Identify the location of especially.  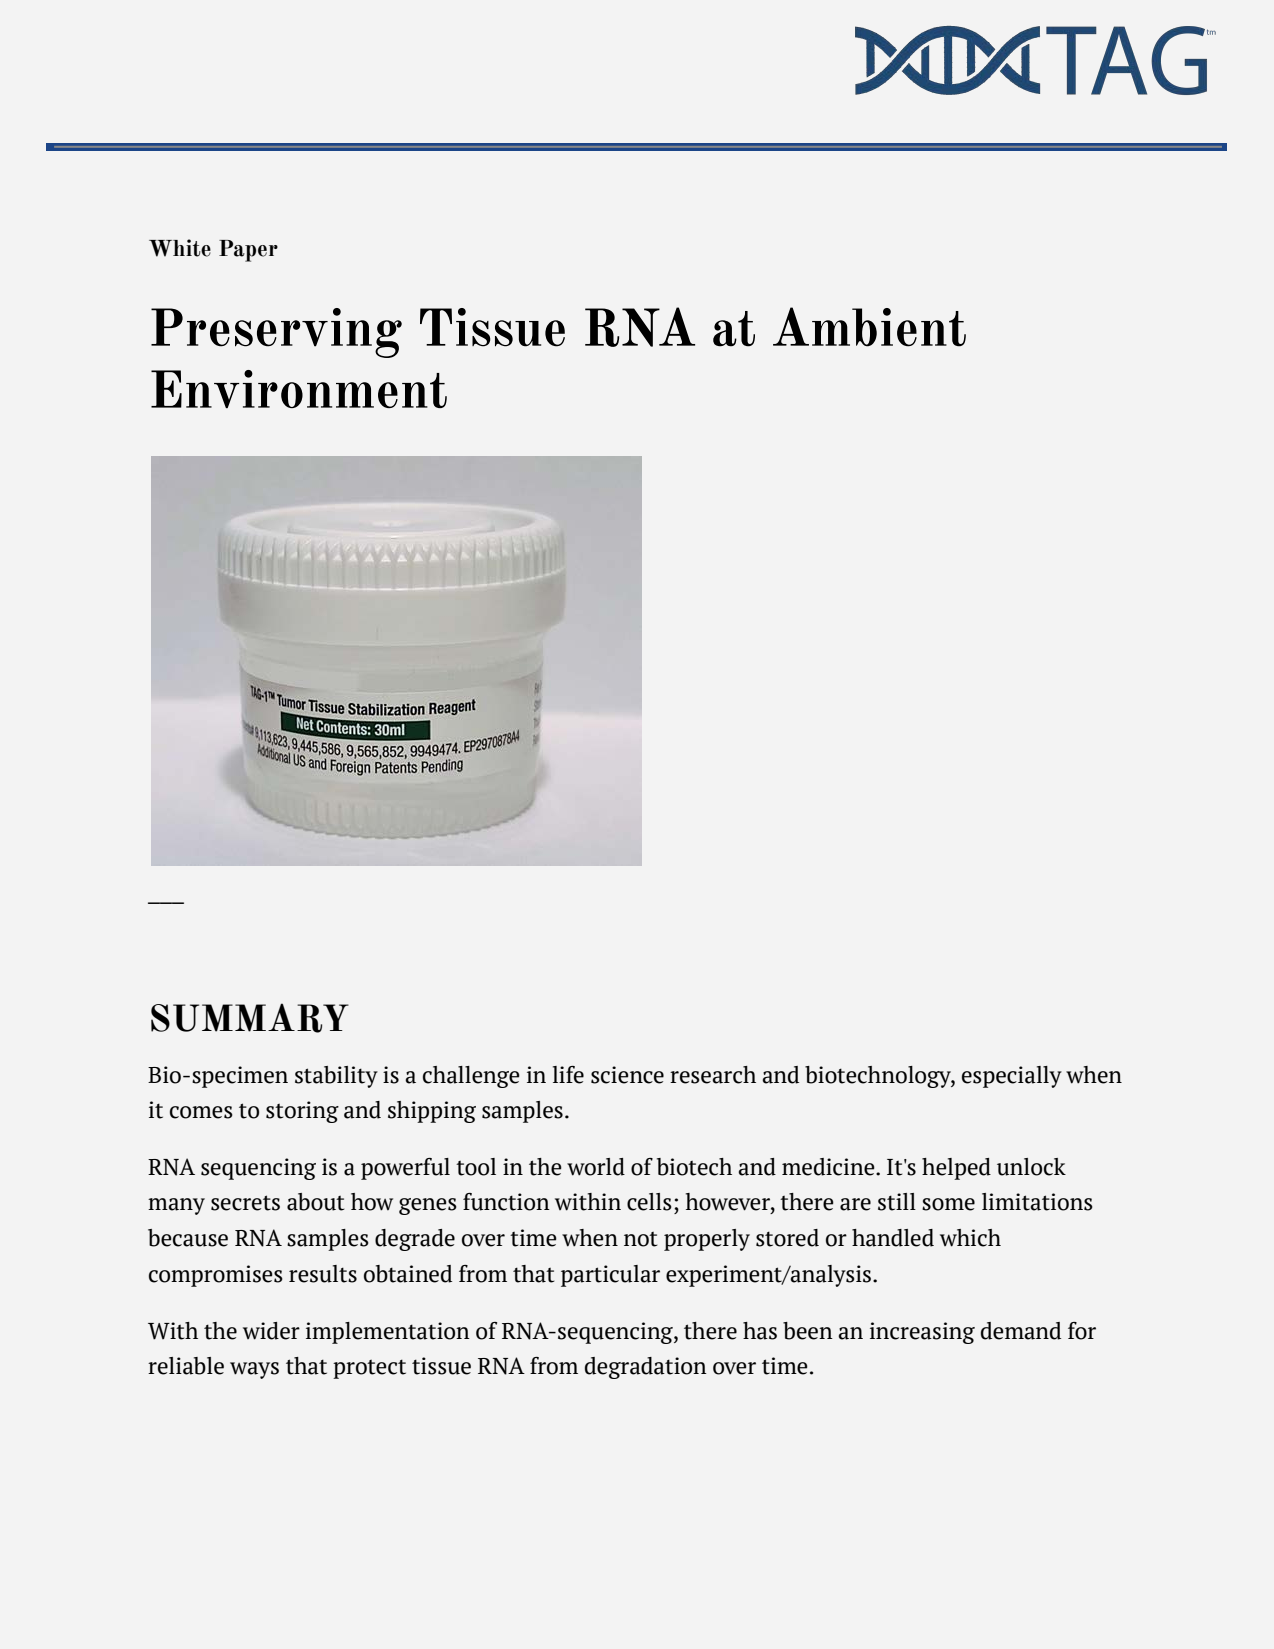
(1012, 1077).
